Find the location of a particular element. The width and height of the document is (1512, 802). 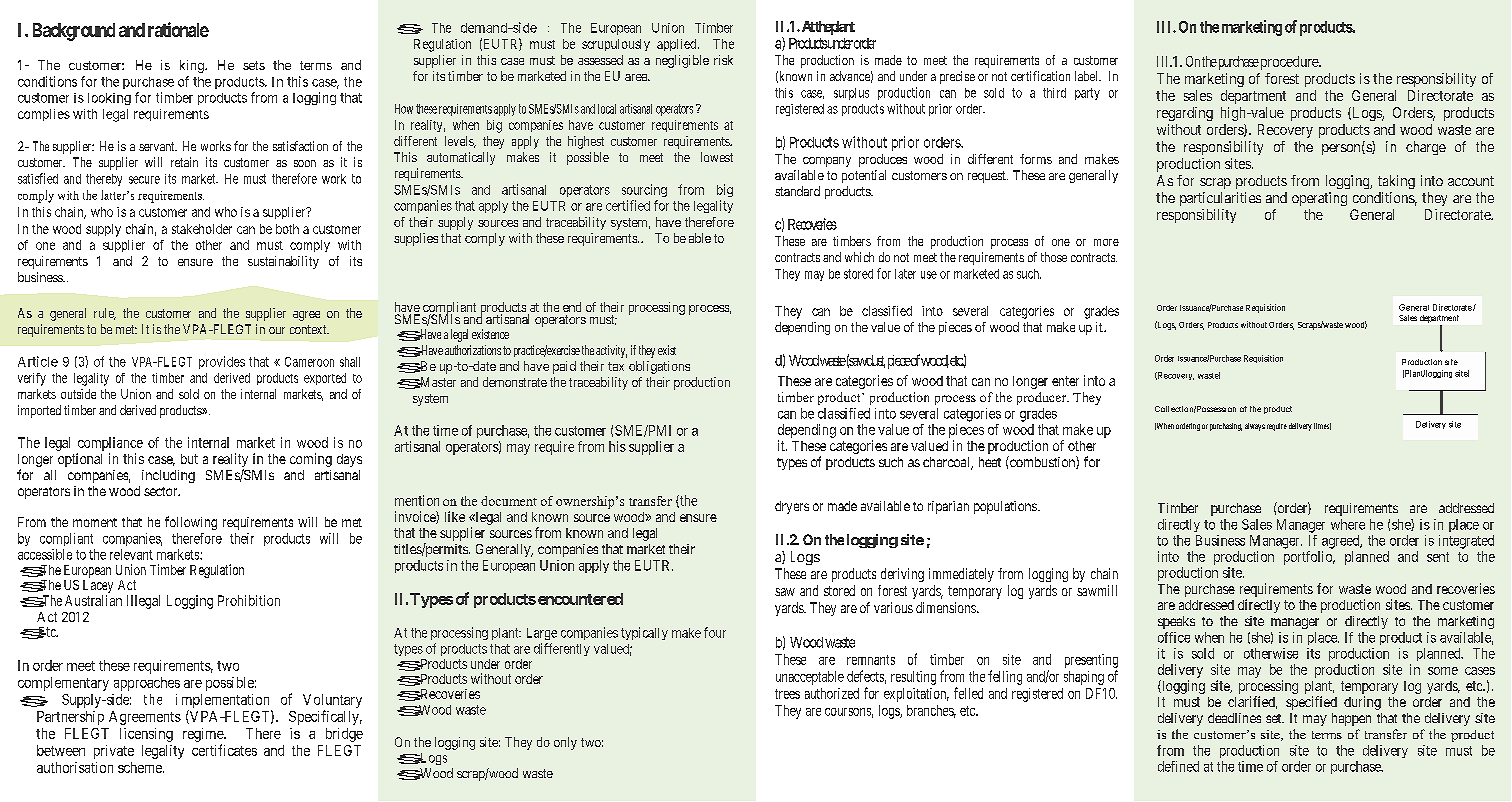

sets is located at coordinates (254, 65).
